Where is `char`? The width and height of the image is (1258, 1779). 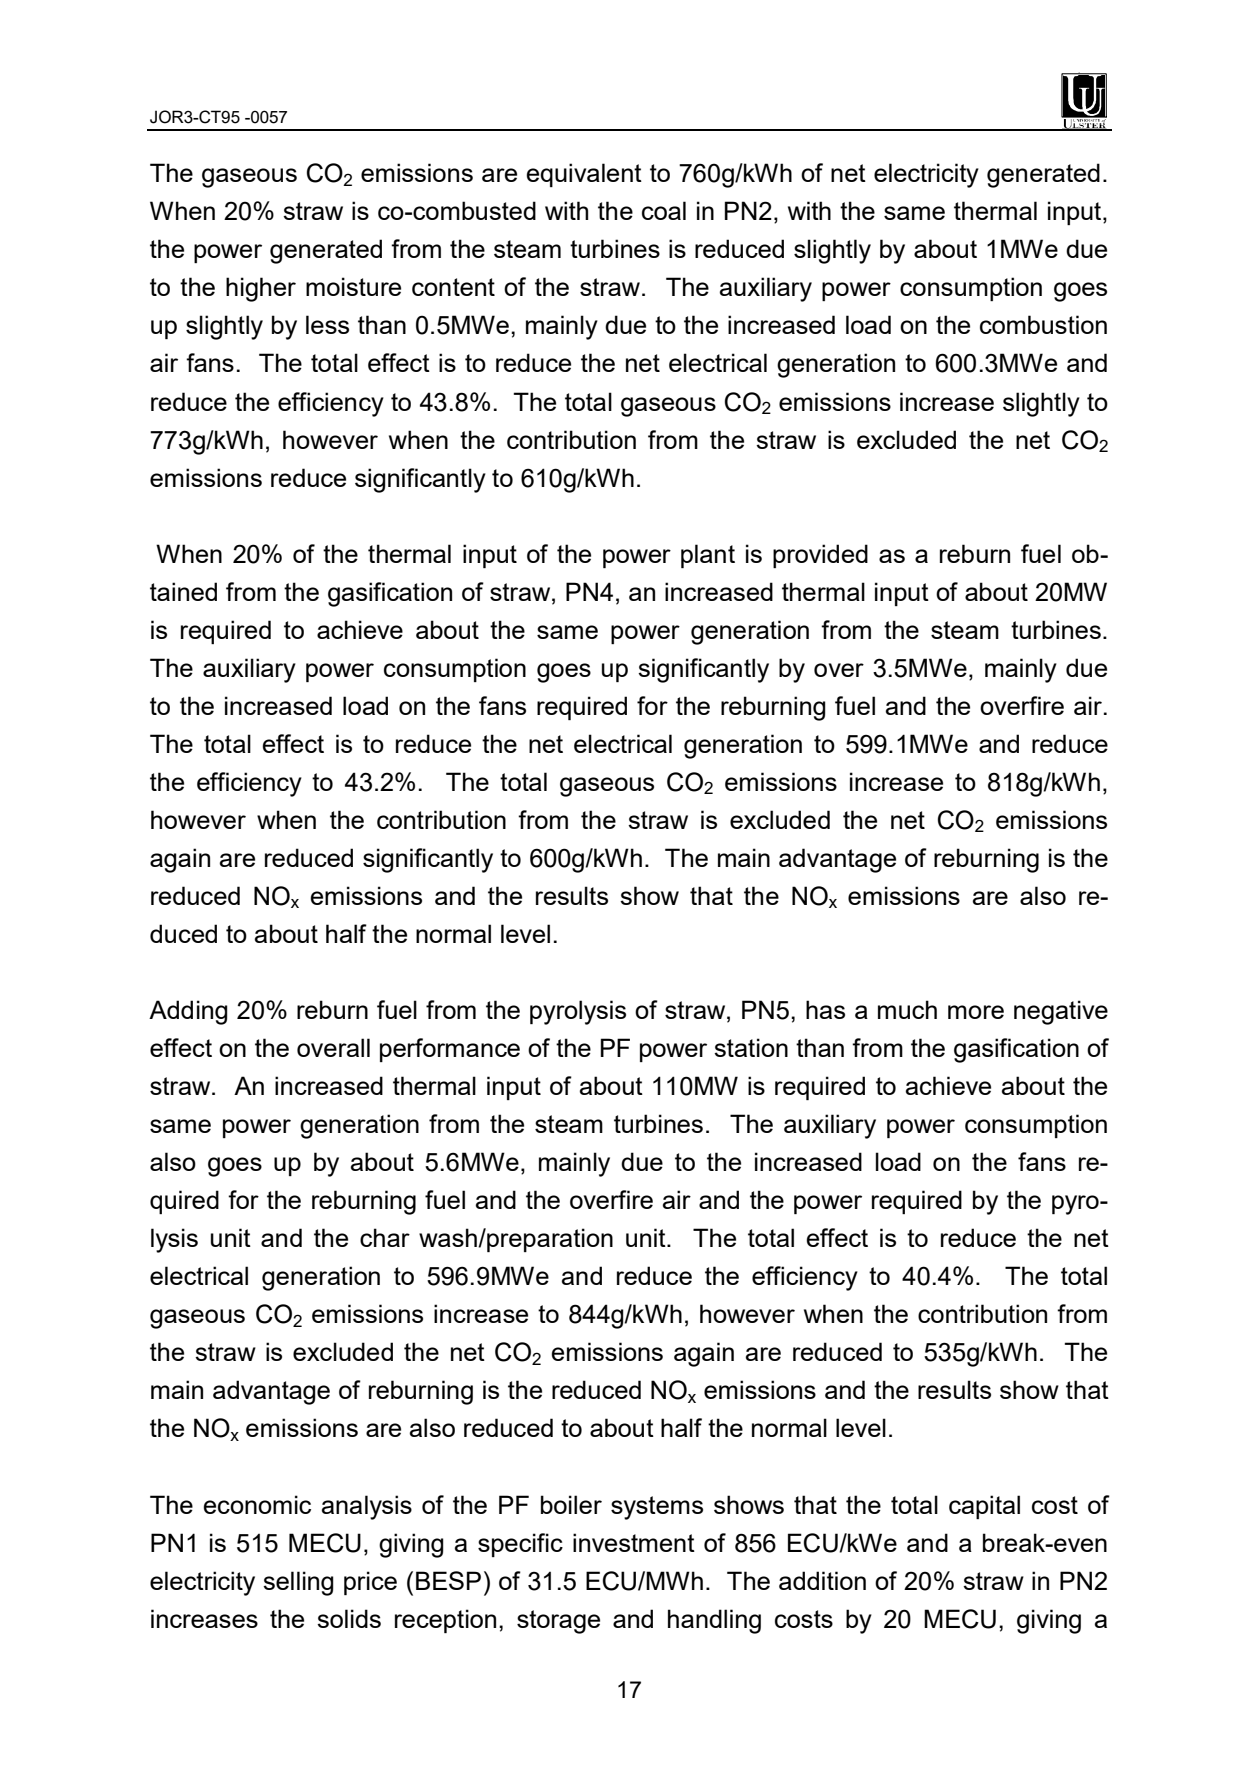 char is located at coordinates (385, 1237).
